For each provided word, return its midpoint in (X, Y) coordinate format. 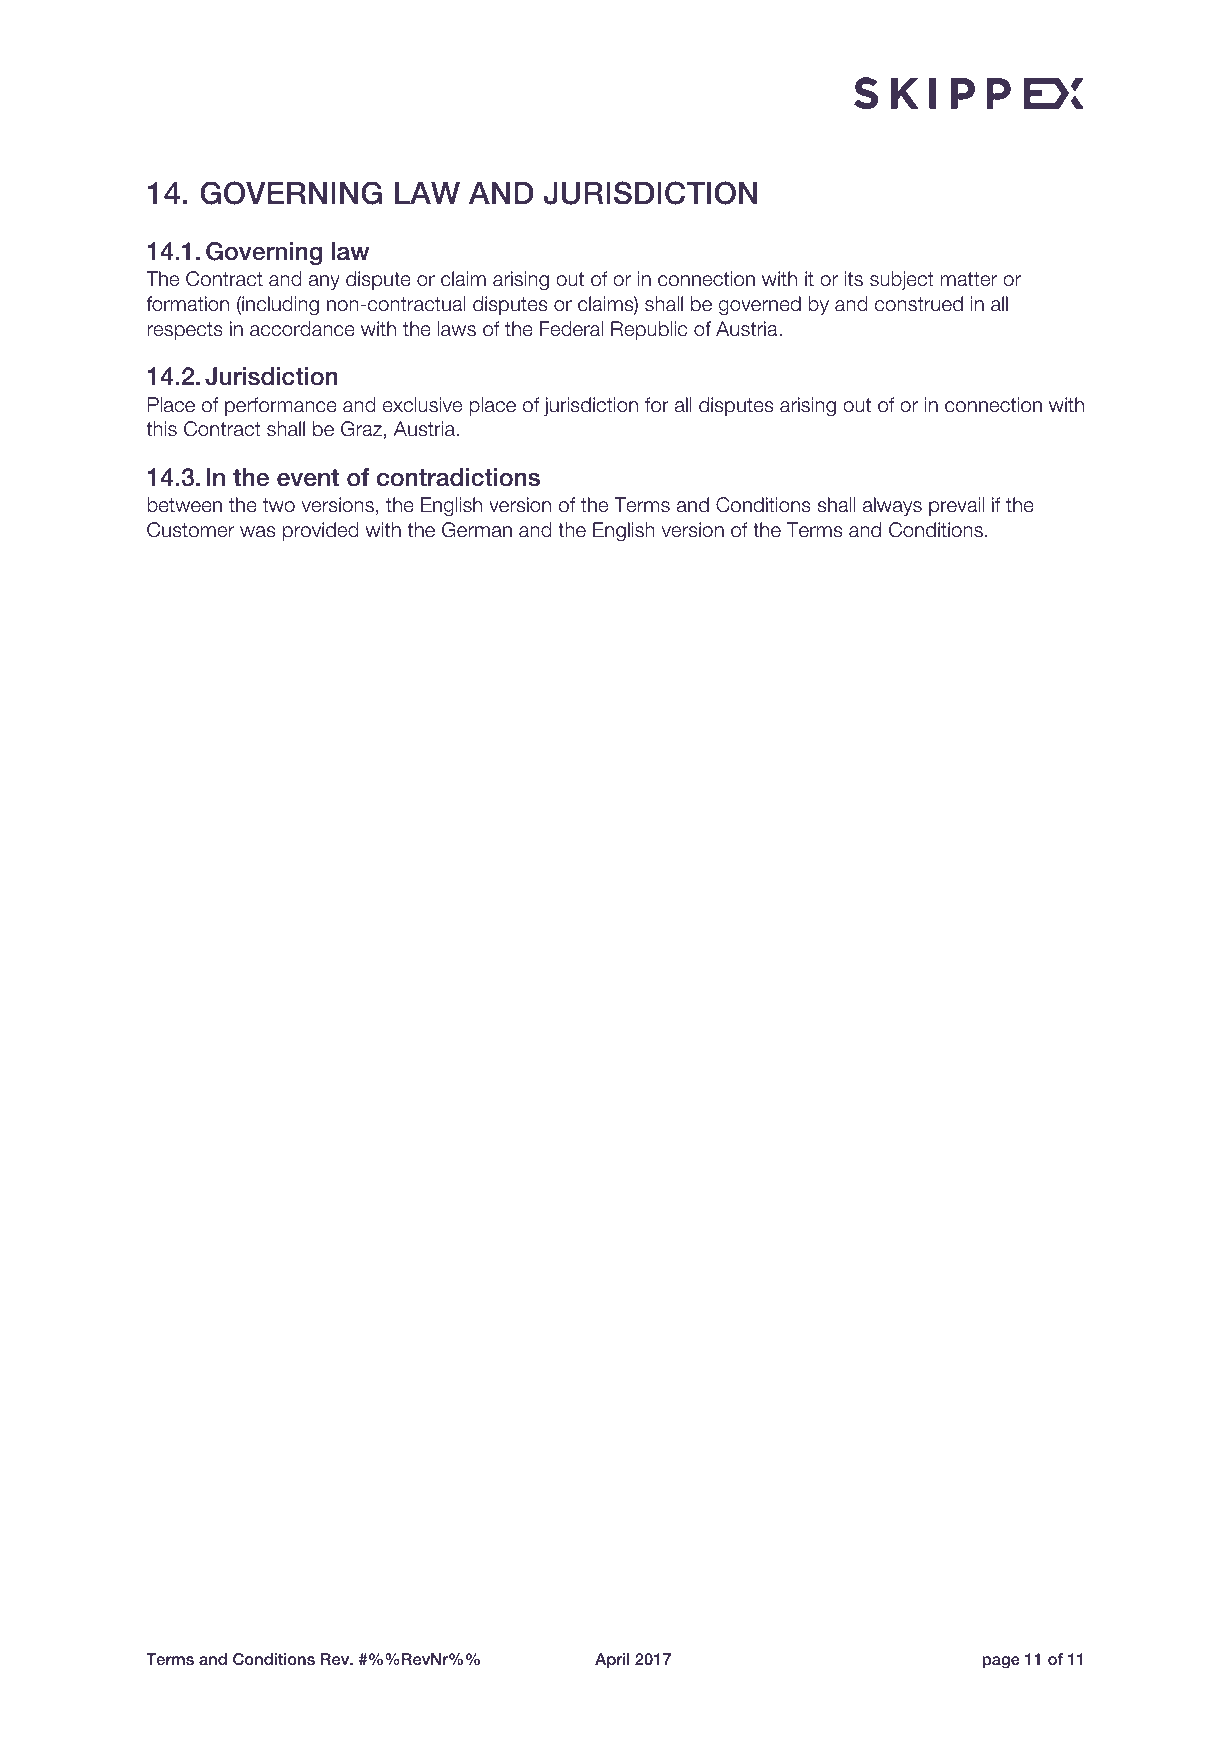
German (477, 530)
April (612, 1660)
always (892, 506)
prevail (956, 506)
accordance (302, 329)
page (1001, 1662)
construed (919, 304)
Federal (571, 329)
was (257, 532)
